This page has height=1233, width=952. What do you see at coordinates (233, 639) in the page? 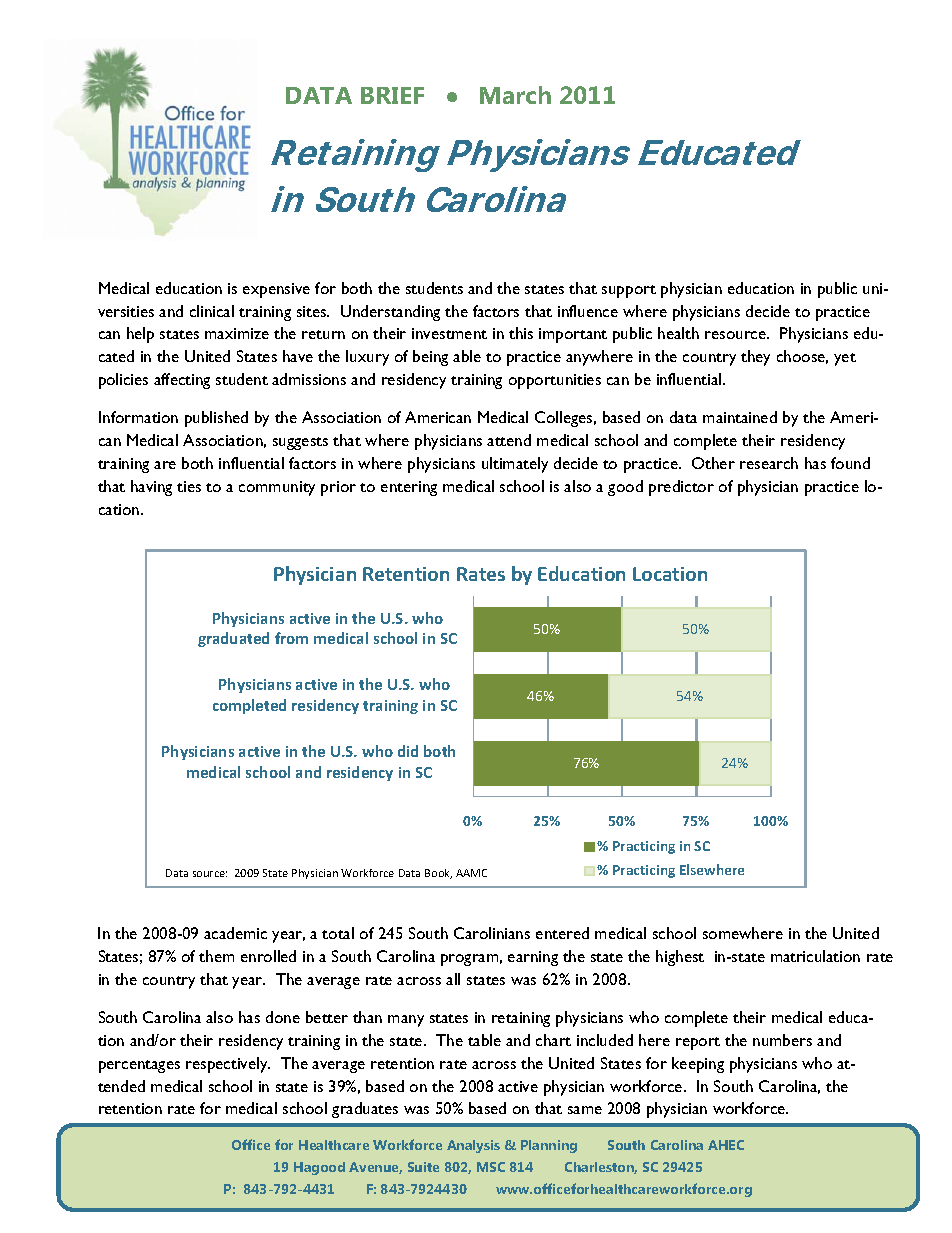
I see `graduated` at bounding box center [233, 639].
